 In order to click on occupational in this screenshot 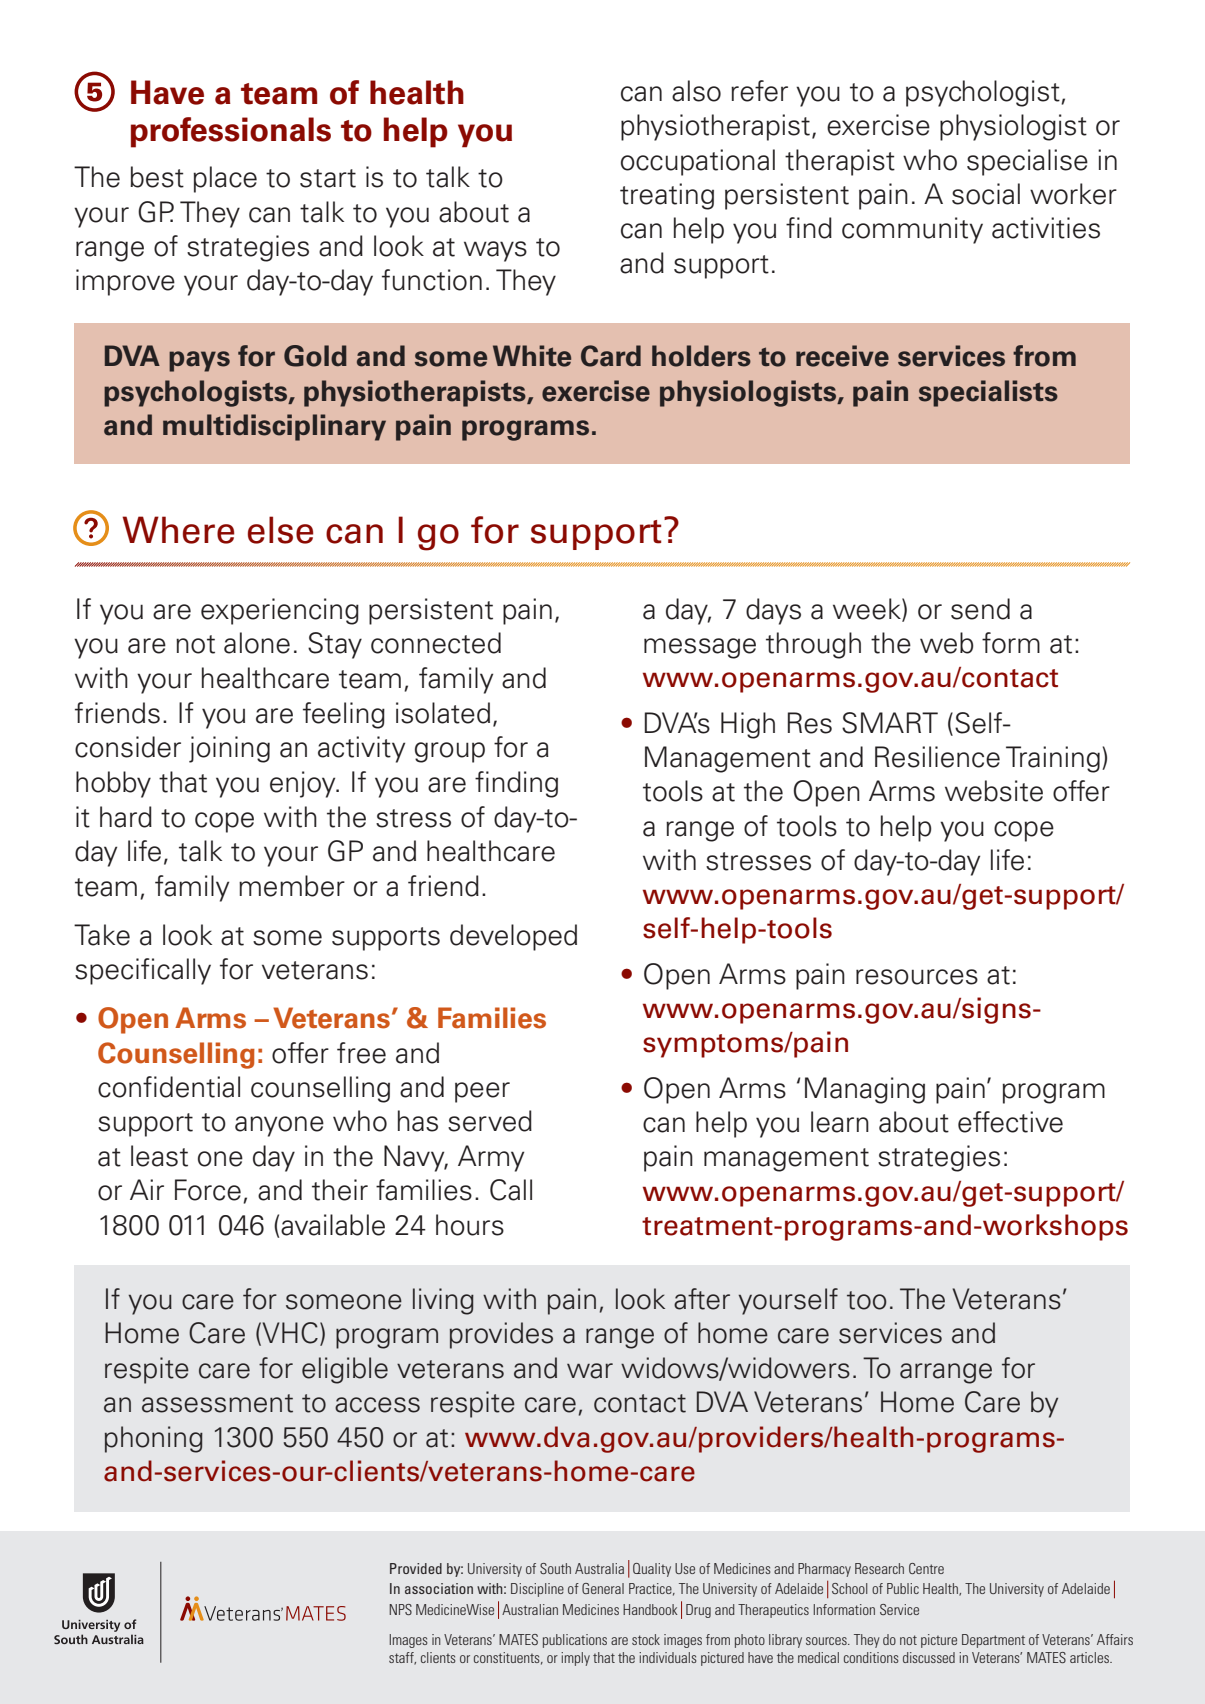, I will do `click(698, 162)`.
